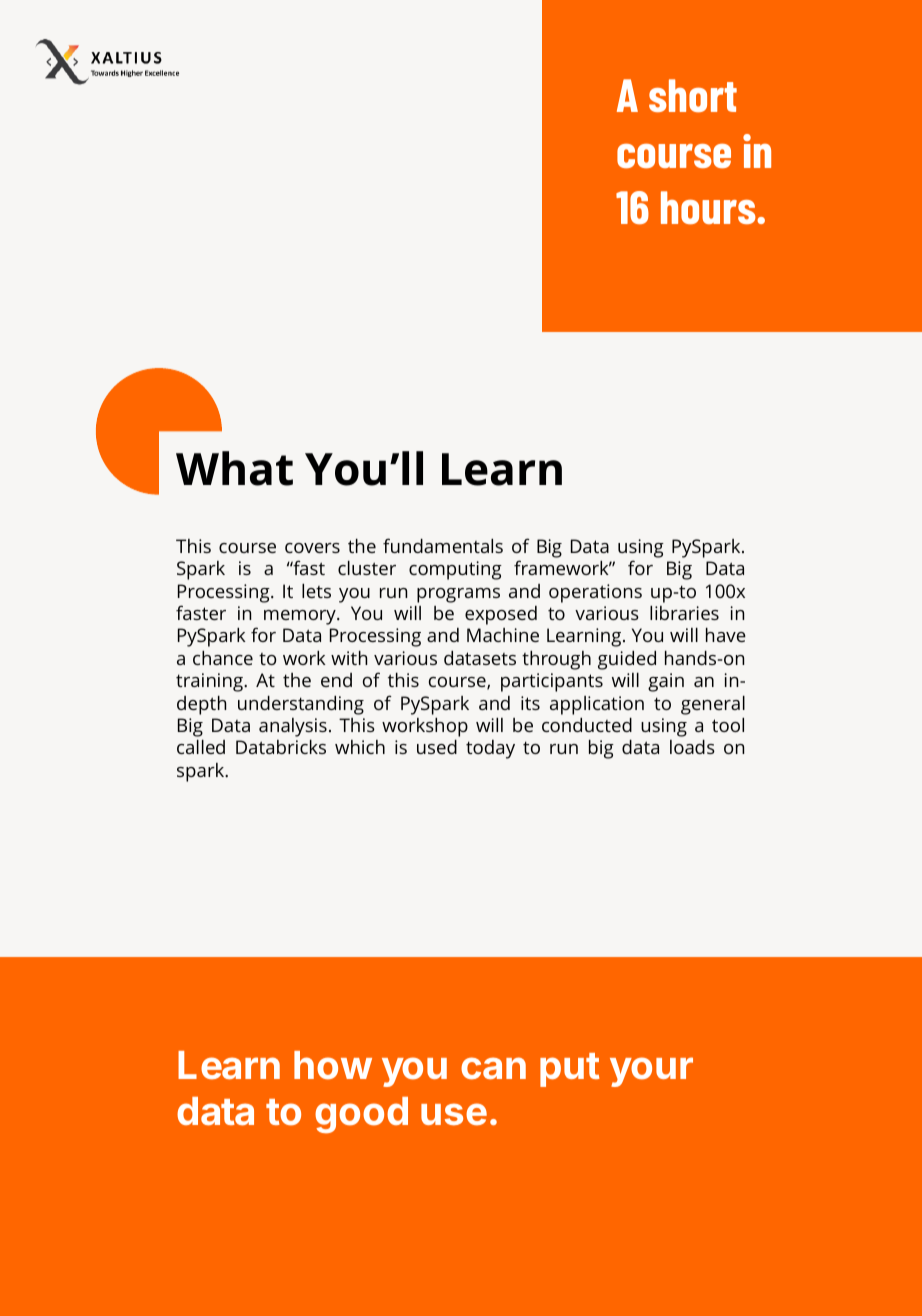 The height and width of the page is (1316, 922). I want to click on What, so click(234, 468).
